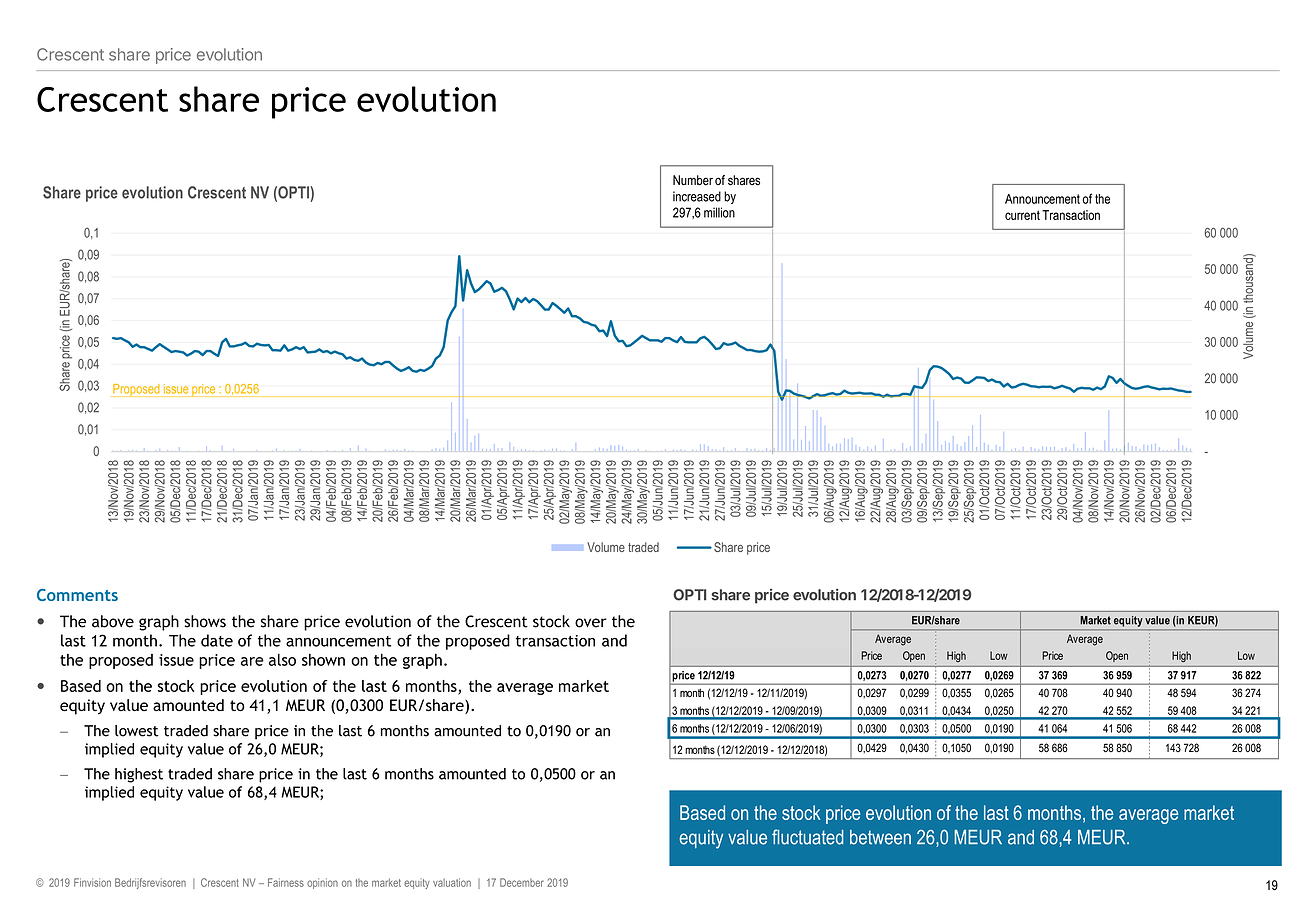 The width and height of the screenshot is (1316, 911). Describe the element at coordinates (282, 659) in the screenshot. I see `also` at that location.
